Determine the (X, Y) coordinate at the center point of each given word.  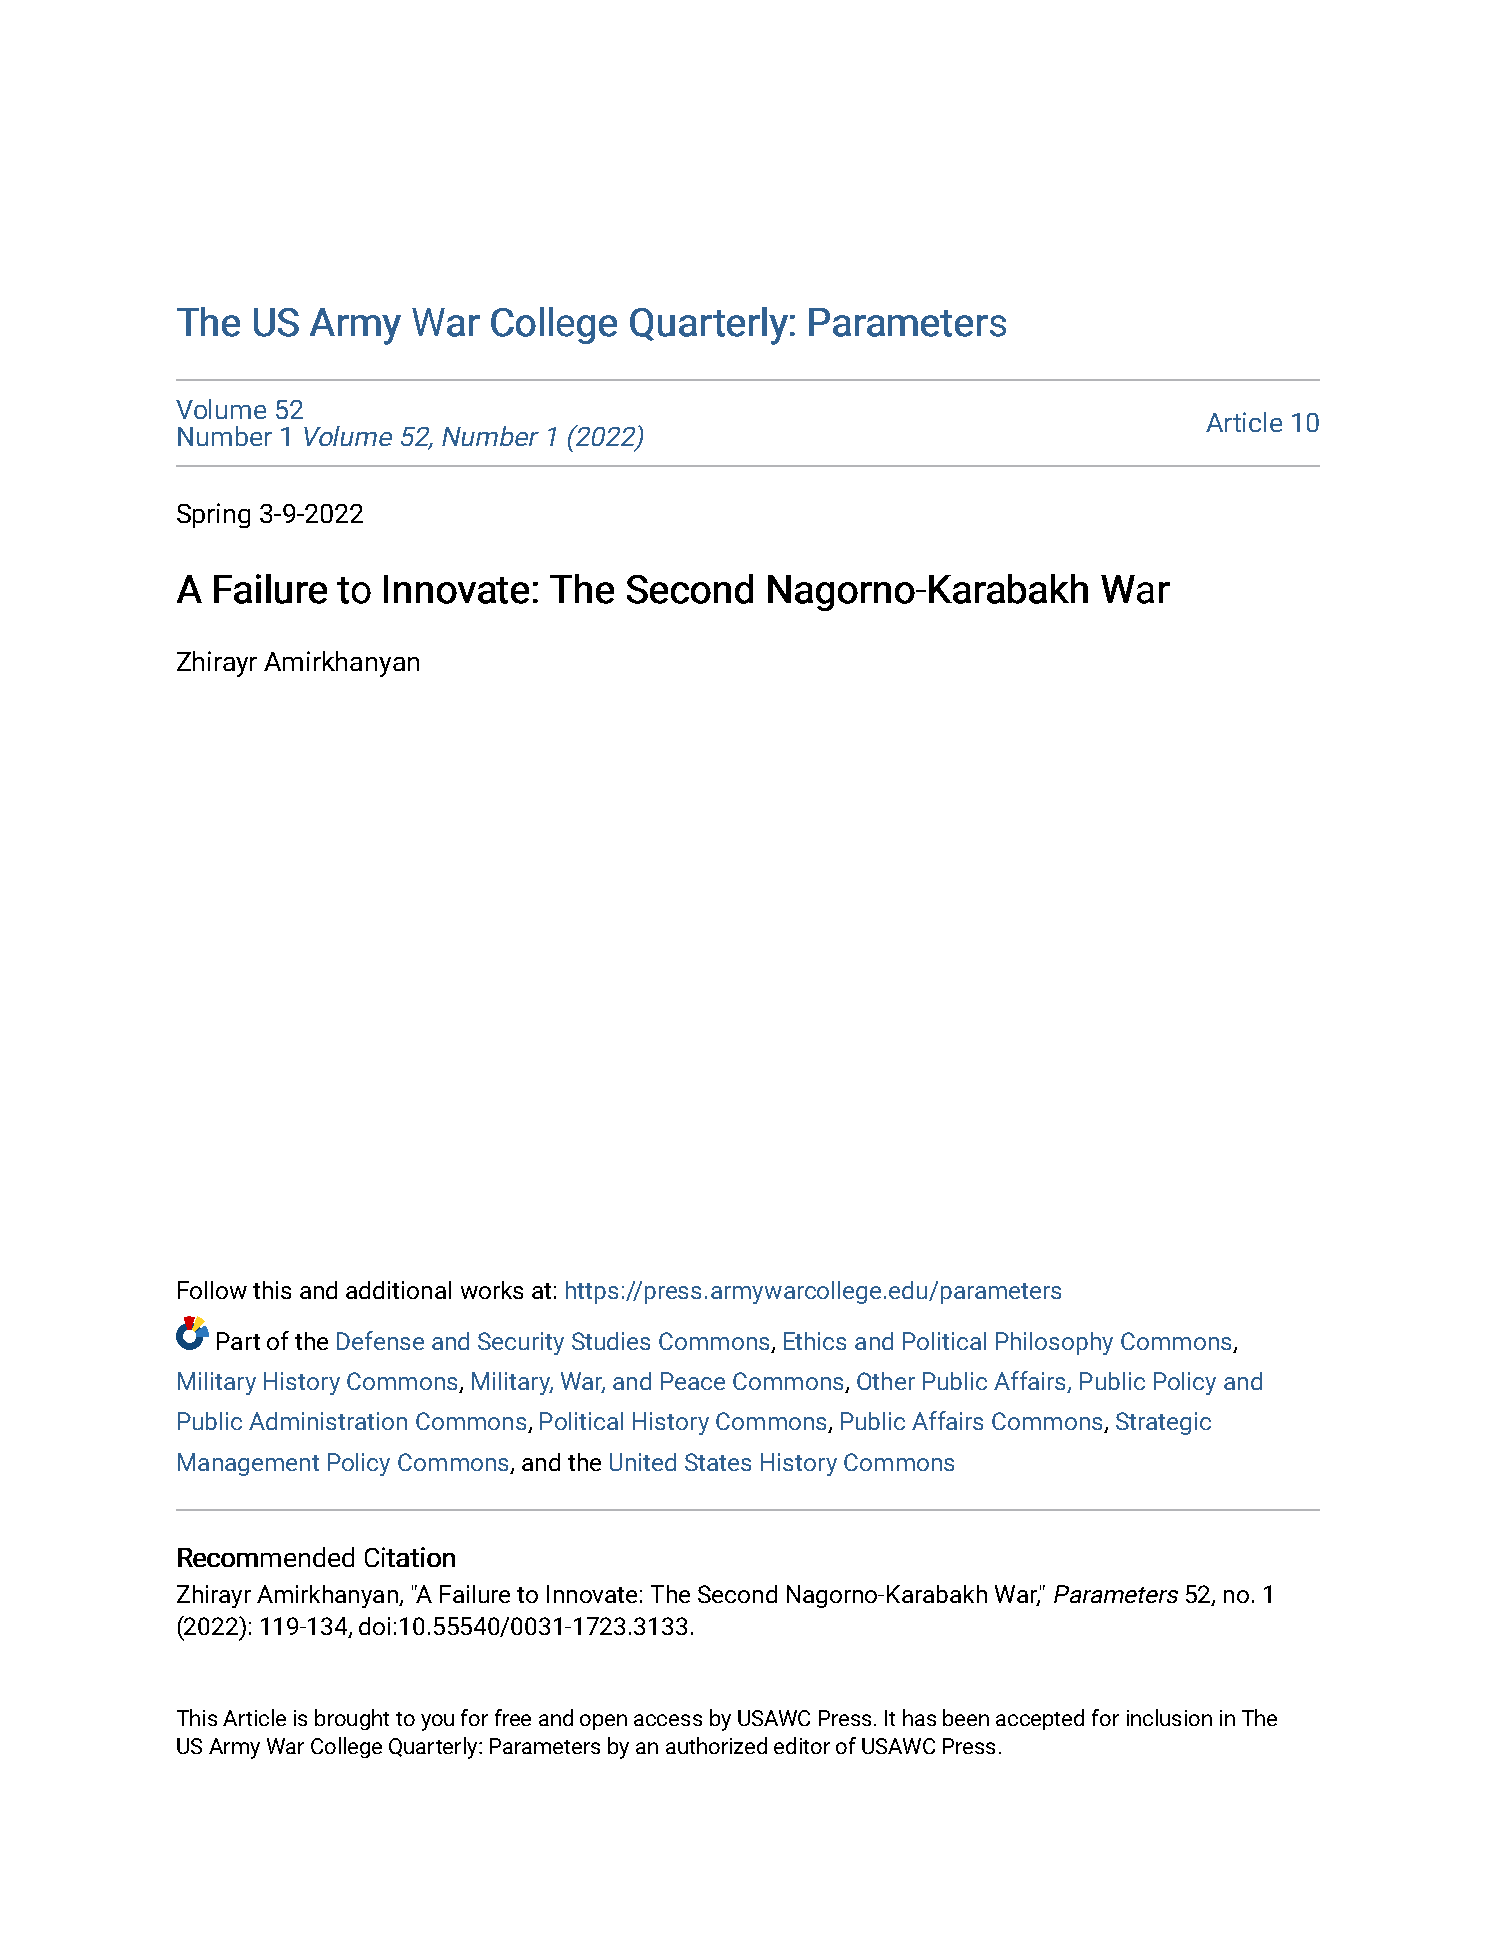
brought (352, 1719)
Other (886, 1381)
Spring (213, 515)
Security (521, 1343)
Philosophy (1054, 1343)
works (492, 1290)
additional (398, 1290)
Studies (611, 1341)
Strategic (1163, 1423)
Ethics (815, 1341)
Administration (328, 1421)
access (668, 1720)
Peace (693, 1381)
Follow (212, 1290)
